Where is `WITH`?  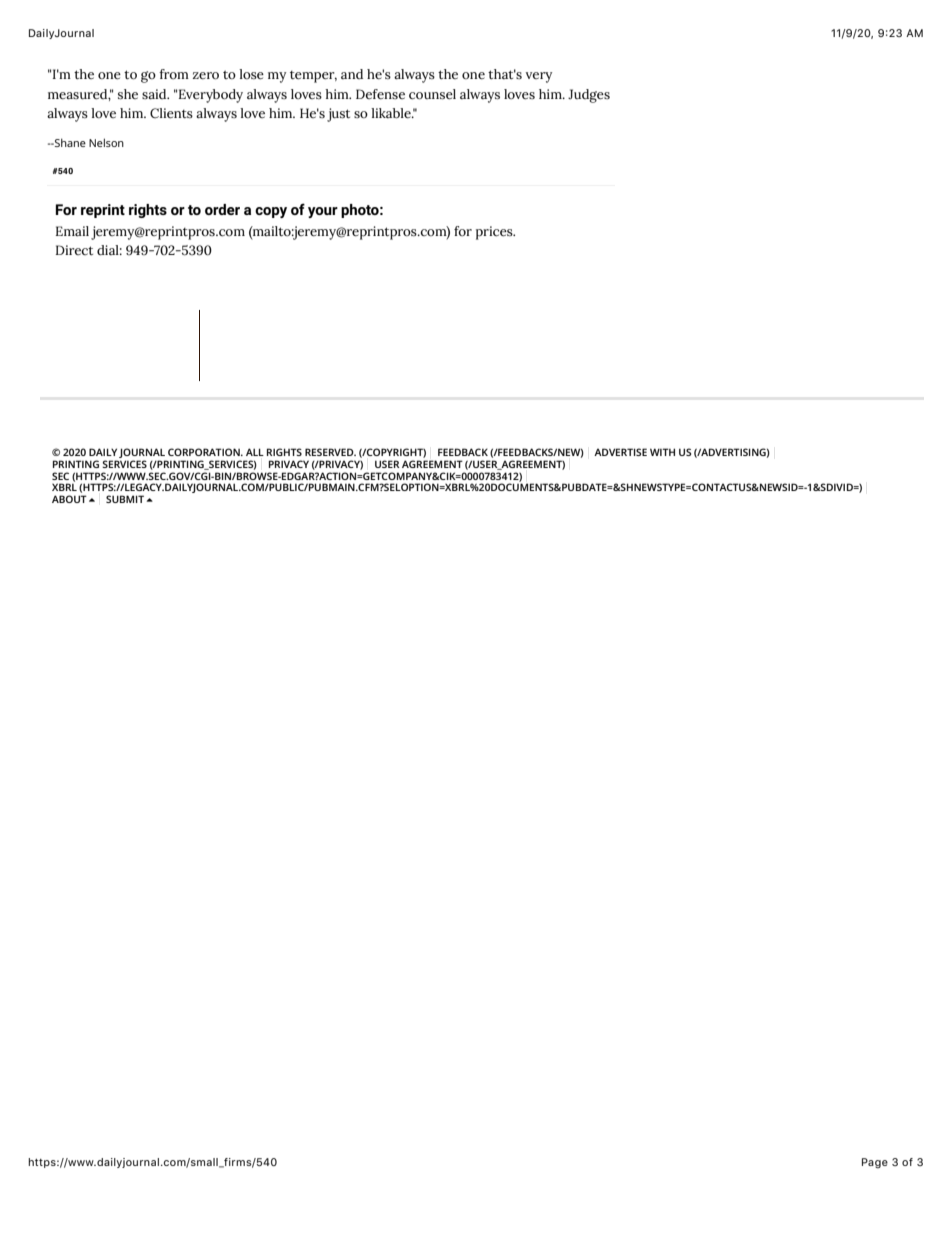 WITH is located at coordinates (662, 452).
